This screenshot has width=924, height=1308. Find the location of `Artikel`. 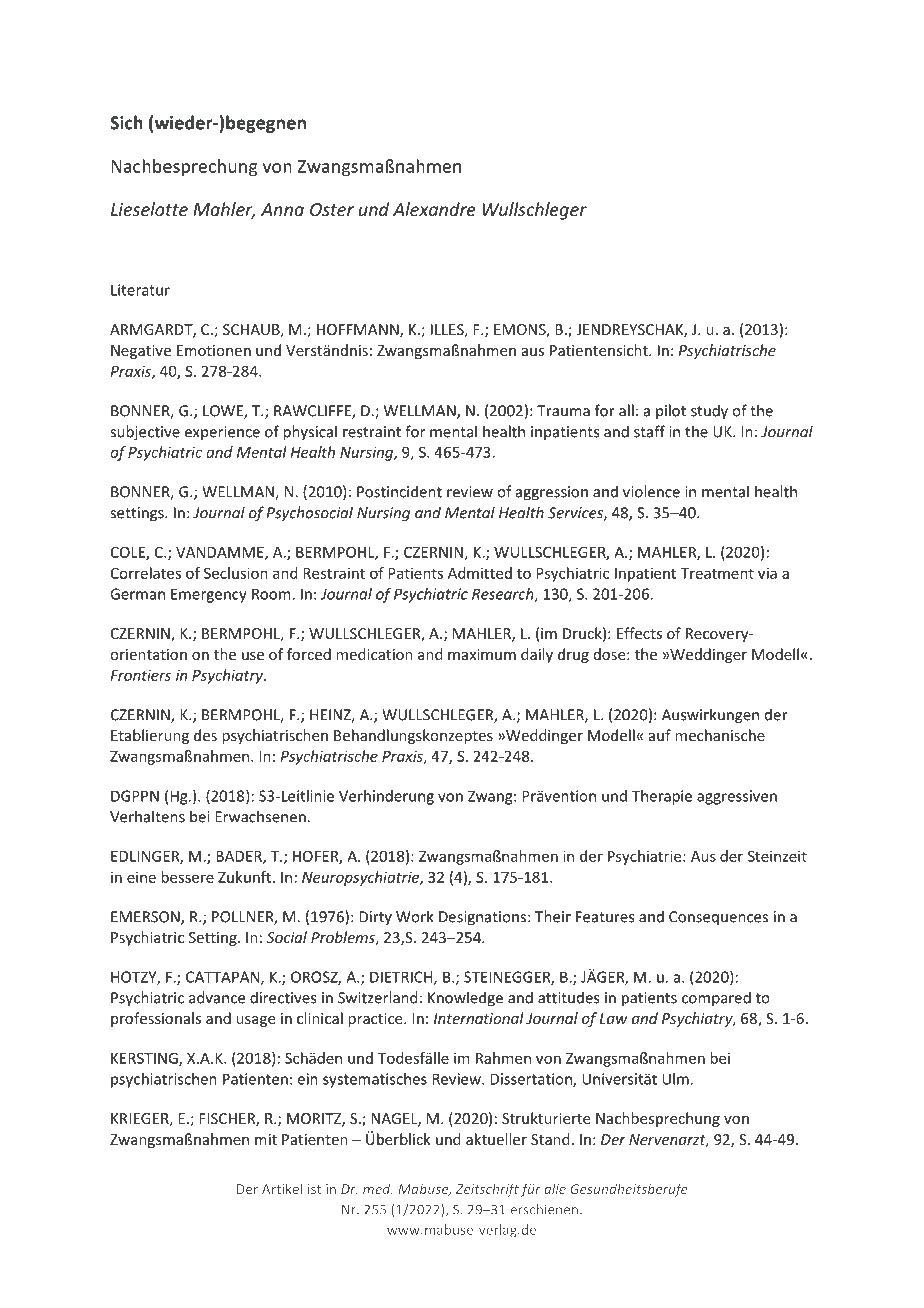

Artikel is located at coordinates (282, 1188).
